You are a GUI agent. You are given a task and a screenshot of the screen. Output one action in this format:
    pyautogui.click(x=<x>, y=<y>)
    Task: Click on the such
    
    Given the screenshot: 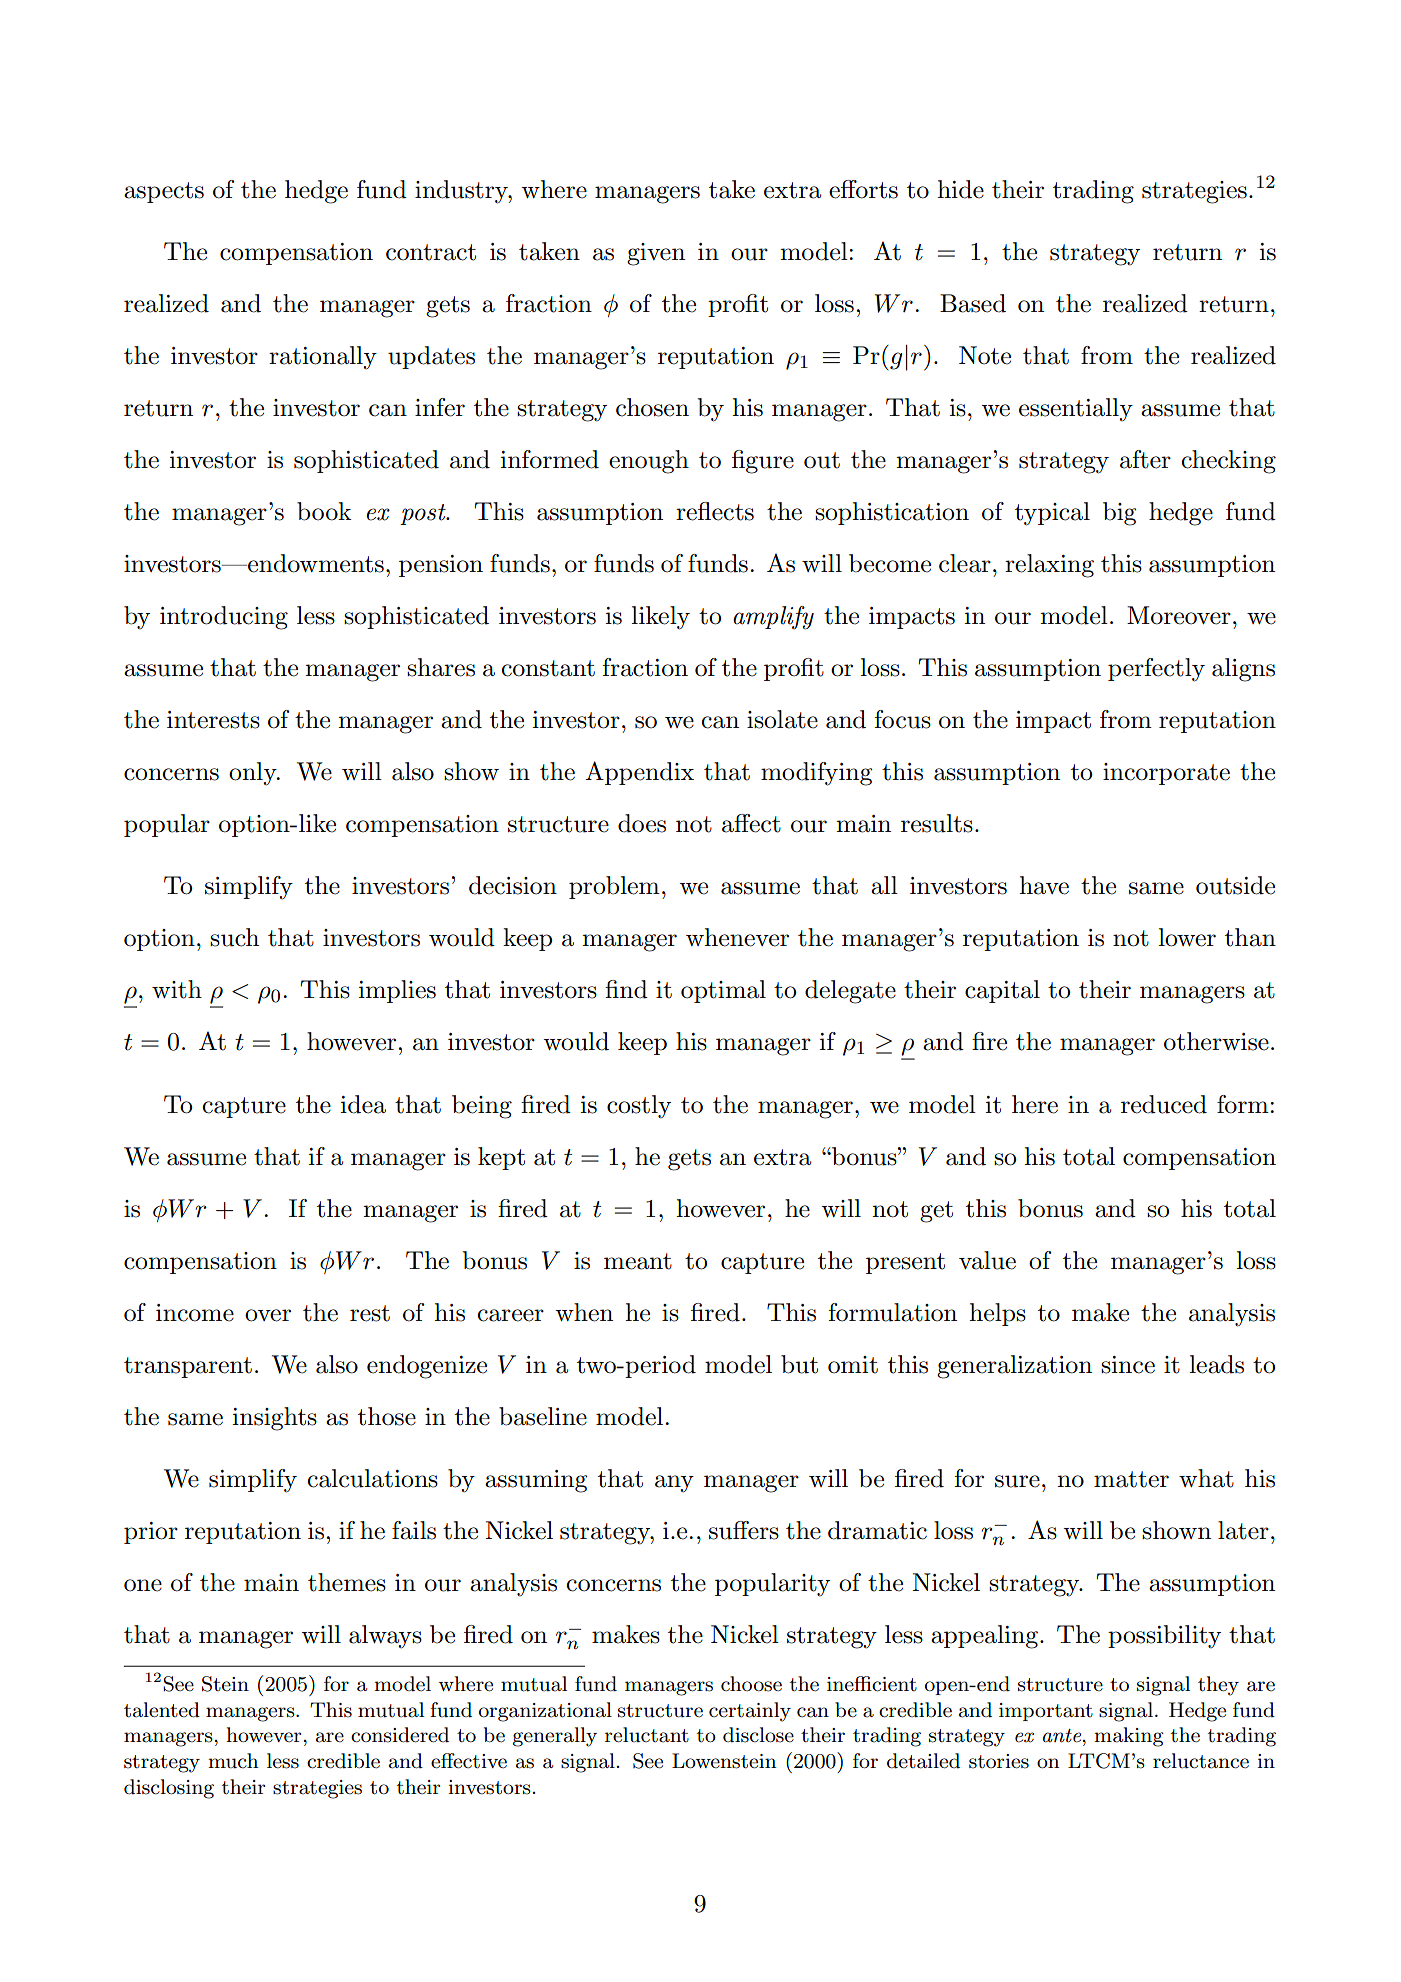 What is the action you would take?
    pyautogui.click(x=234, y=937)
